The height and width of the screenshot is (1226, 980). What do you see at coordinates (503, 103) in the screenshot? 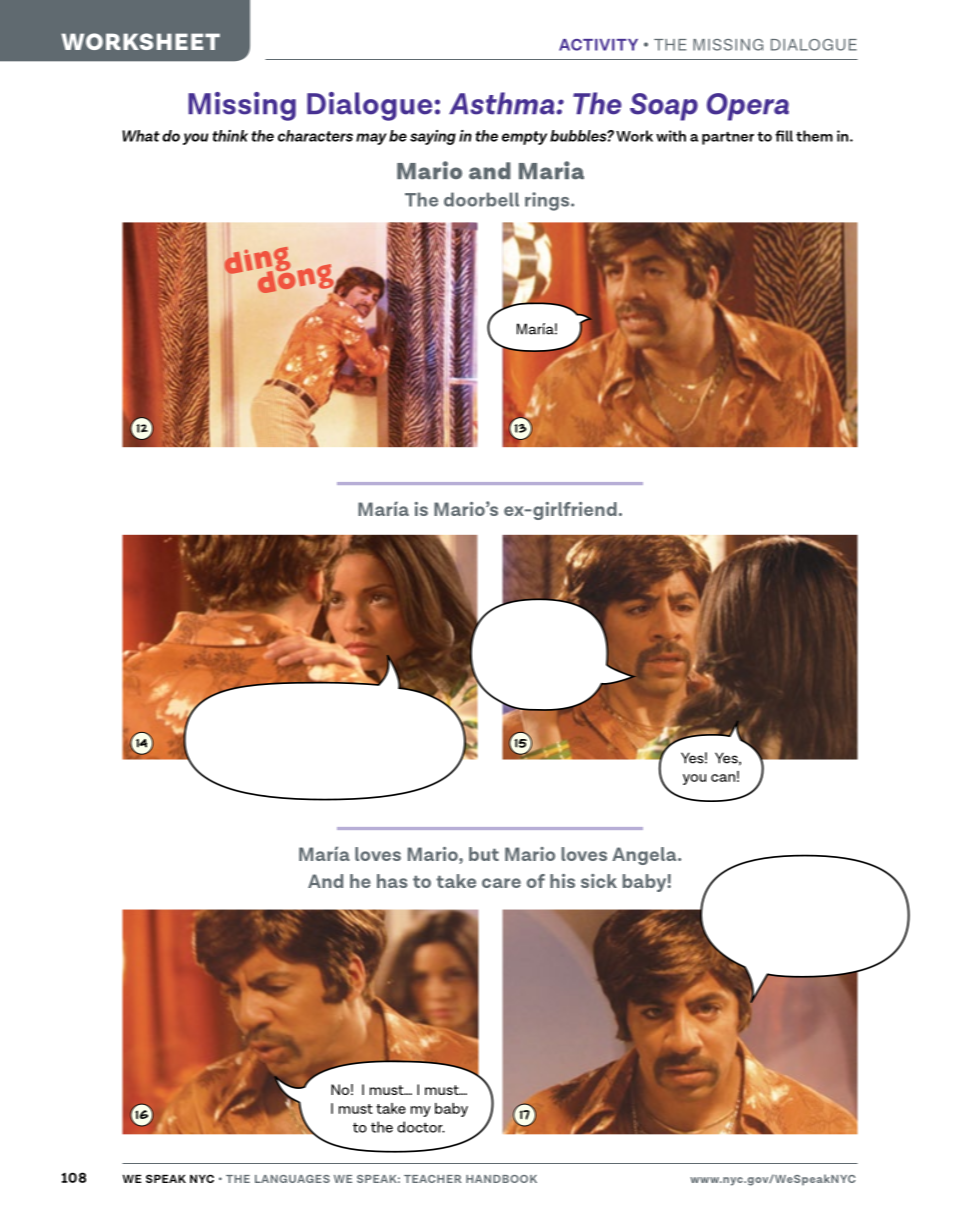
I see `Asthma` at bounding box center [503, 103].
